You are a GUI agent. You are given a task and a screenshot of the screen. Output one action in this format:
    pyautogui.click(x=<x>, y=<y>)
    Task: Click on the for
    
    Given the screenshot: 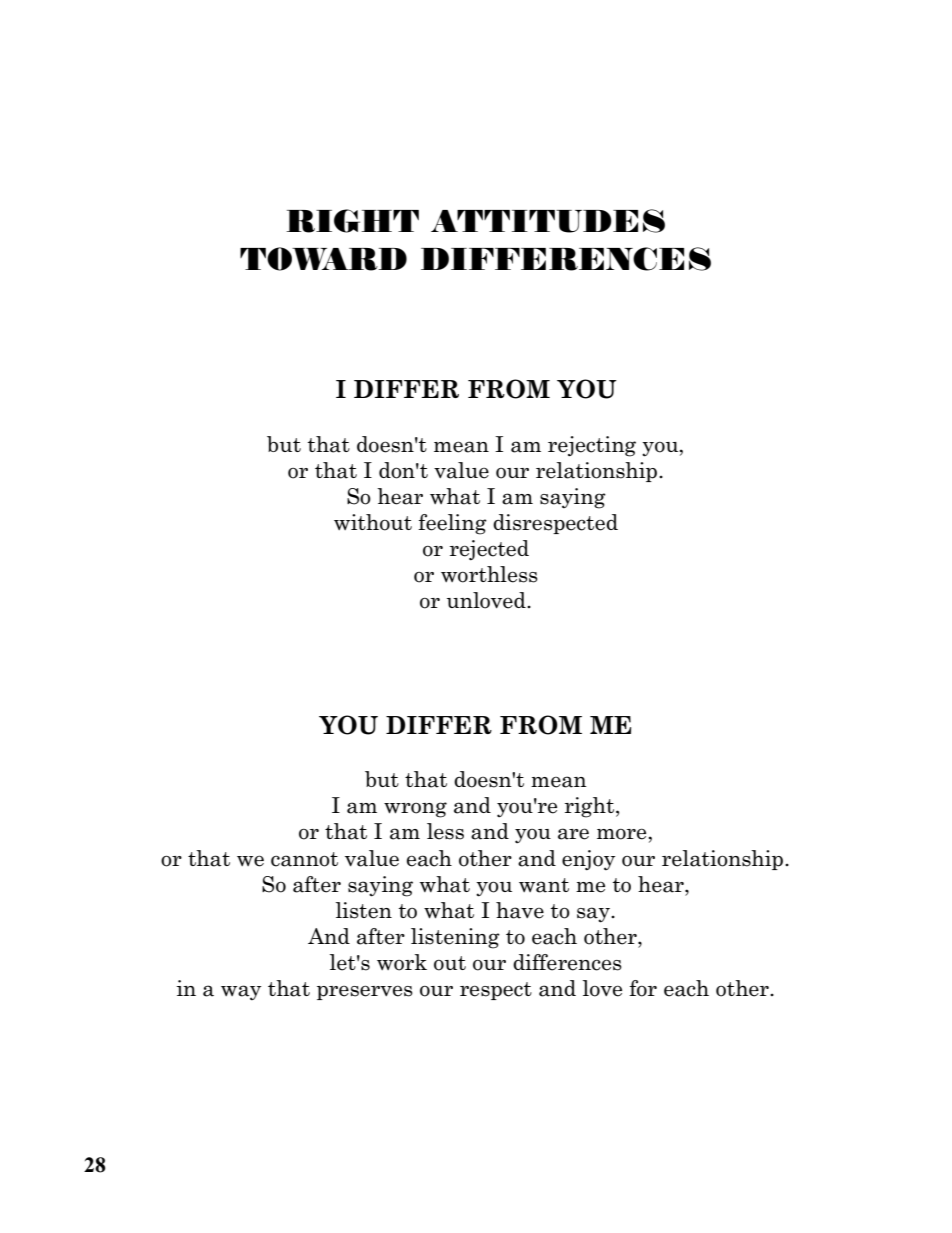 What is the action you would take?
    pyautogui.click(x=643, y=988)
